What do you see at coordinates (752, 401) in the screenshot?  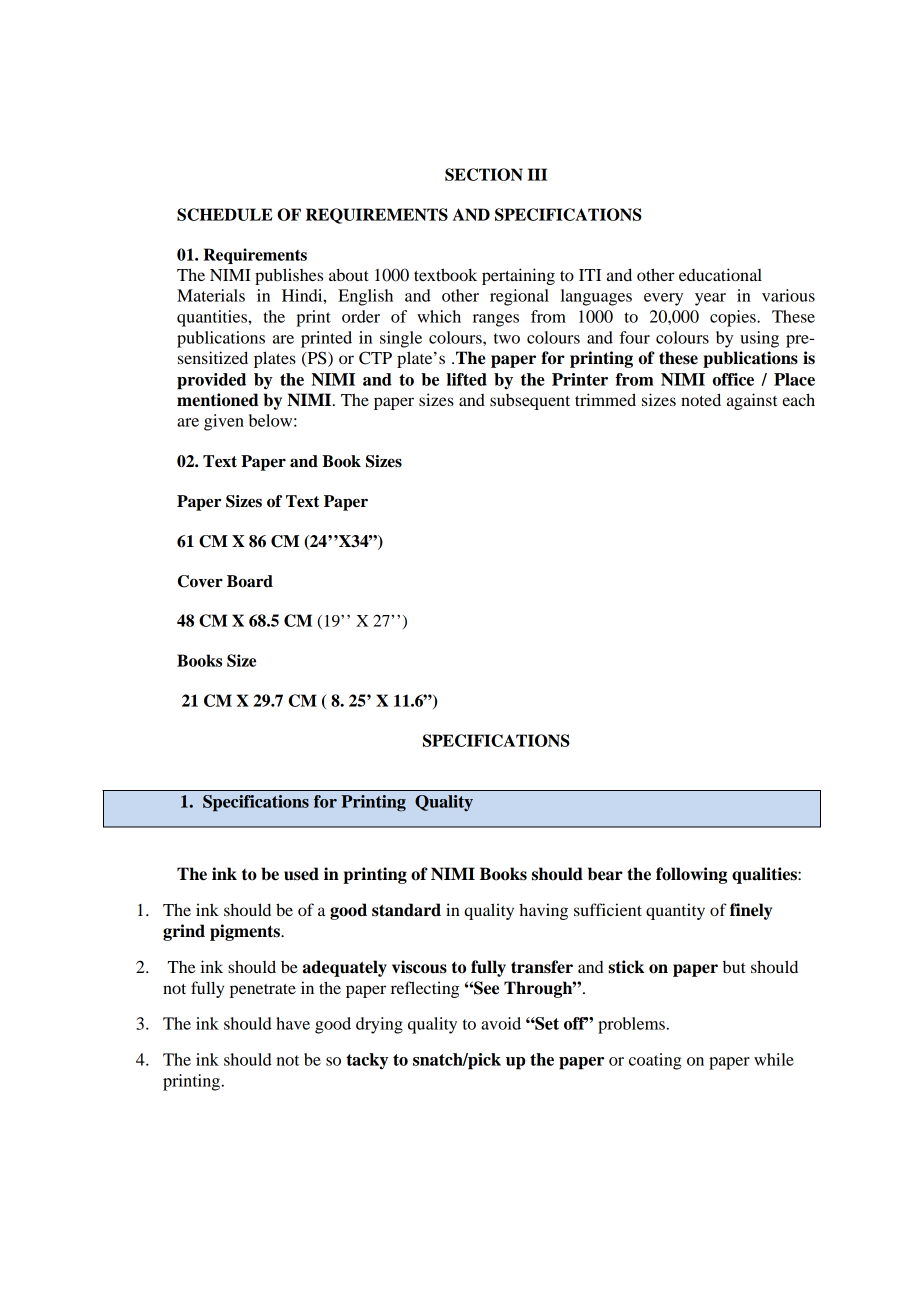 I see `against` at bounding box center [752, 401].
